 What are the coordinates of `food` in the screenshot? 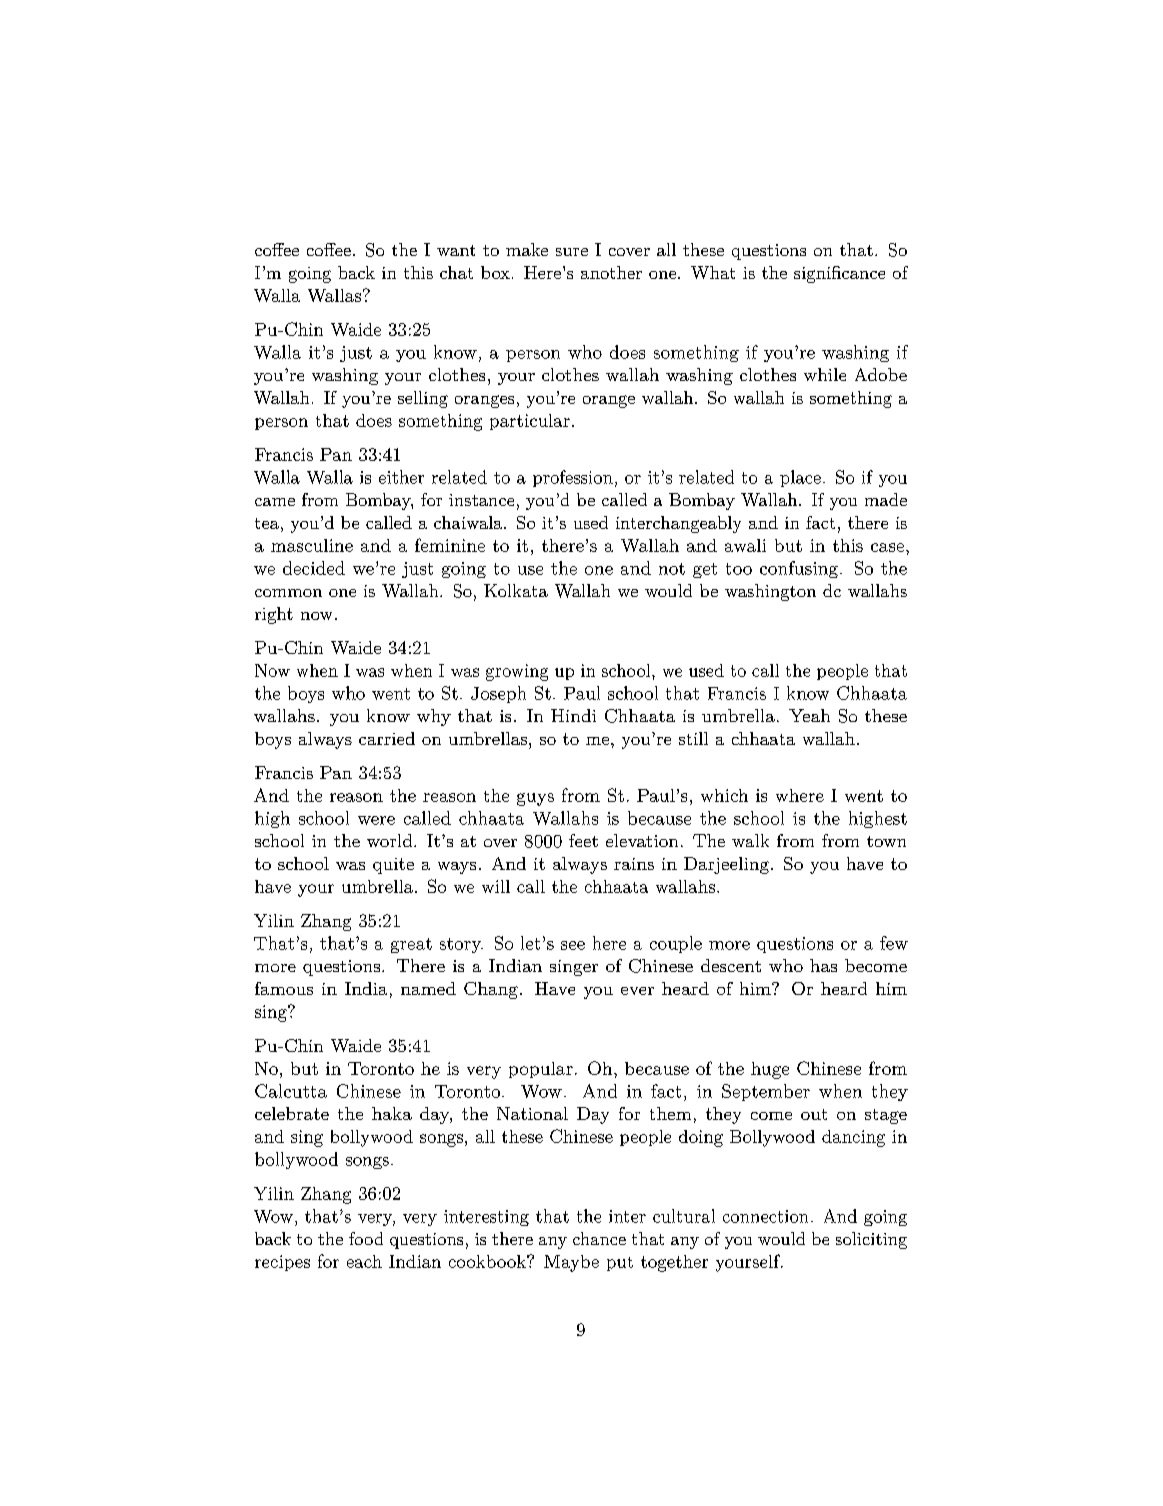 It's located at (366, 1238).
